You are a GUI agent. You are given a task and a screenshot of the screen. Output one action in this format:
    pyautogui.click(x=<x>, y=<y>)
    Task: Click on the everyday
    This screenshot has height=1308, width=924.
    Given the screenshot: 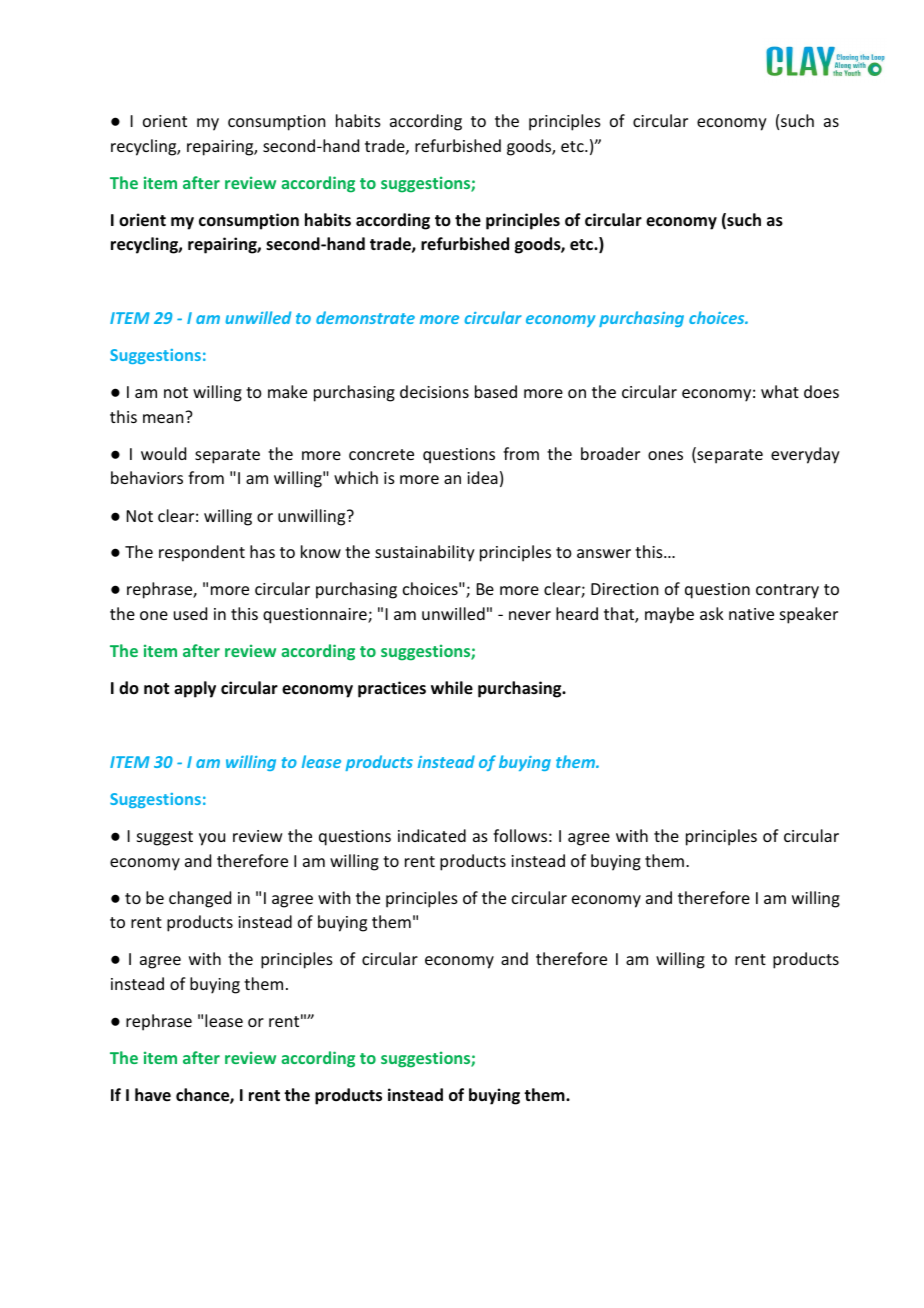 What is the action you would take?
    pyautogui.click(x=805, y=455)
